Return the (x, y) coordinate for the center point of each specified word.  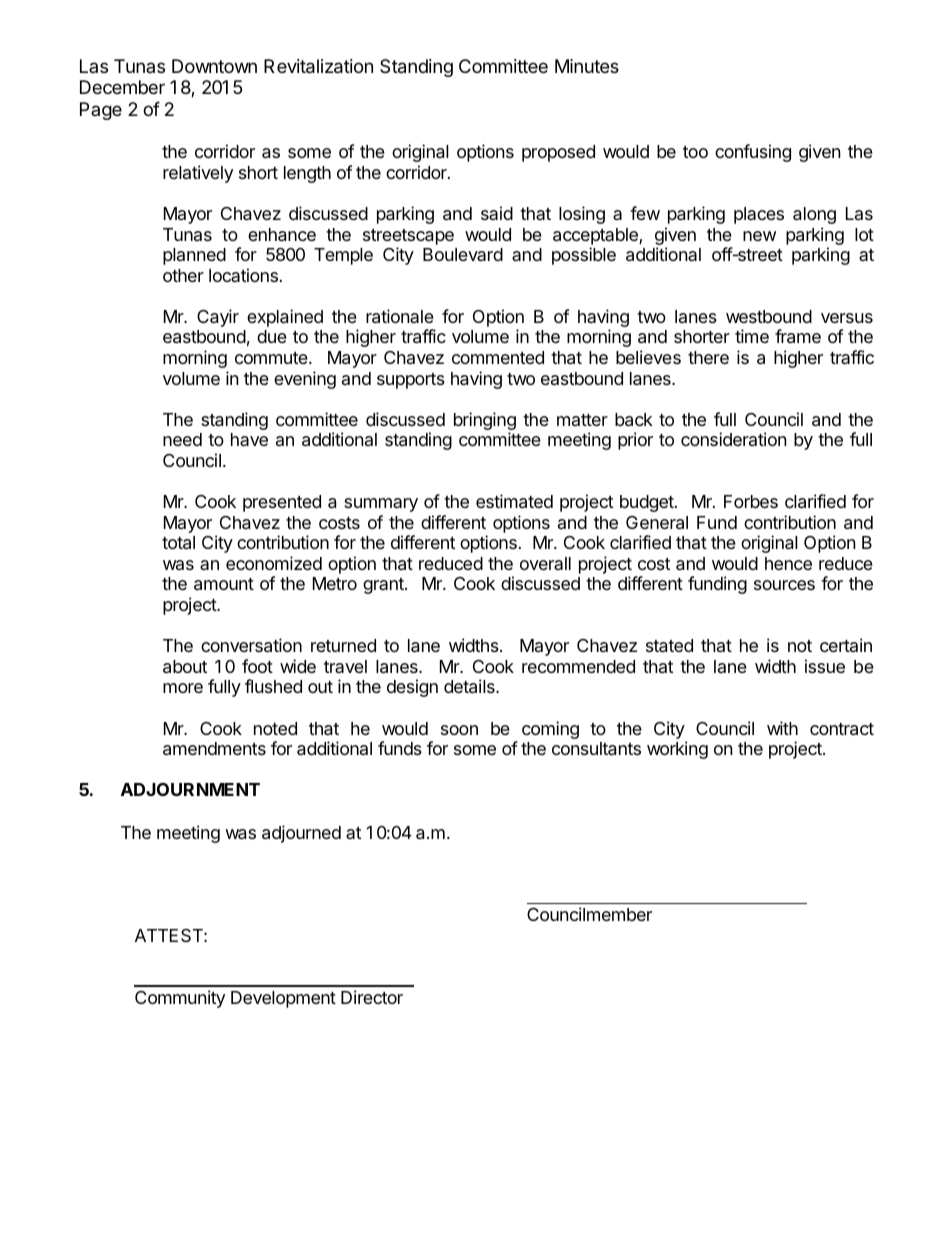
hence (788, 563)
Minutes (587, 66)
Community (180, 999)
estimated (514, 501)
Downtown (214, 66)
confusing (753, 153)
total (178, 543)
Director (372, 997)
